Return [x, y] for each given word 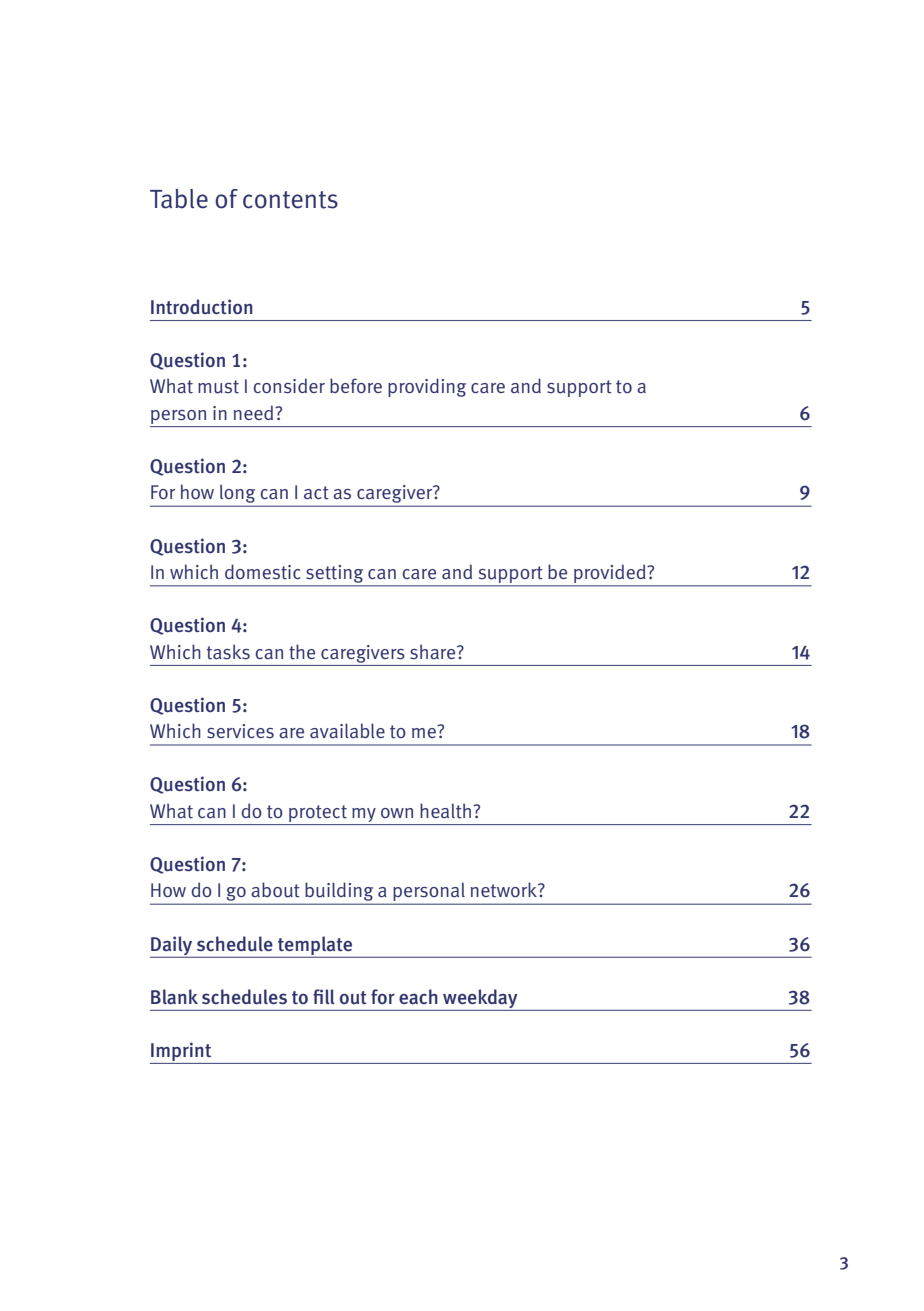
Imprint [181, 1051]
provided [610, 575]
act [316, 493]
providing [427, 387]
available [347, 730]
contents [290, 200]
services [240, 731]
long [238, 495]
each [418, 997]
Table [179, 199]
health [447, 811]
